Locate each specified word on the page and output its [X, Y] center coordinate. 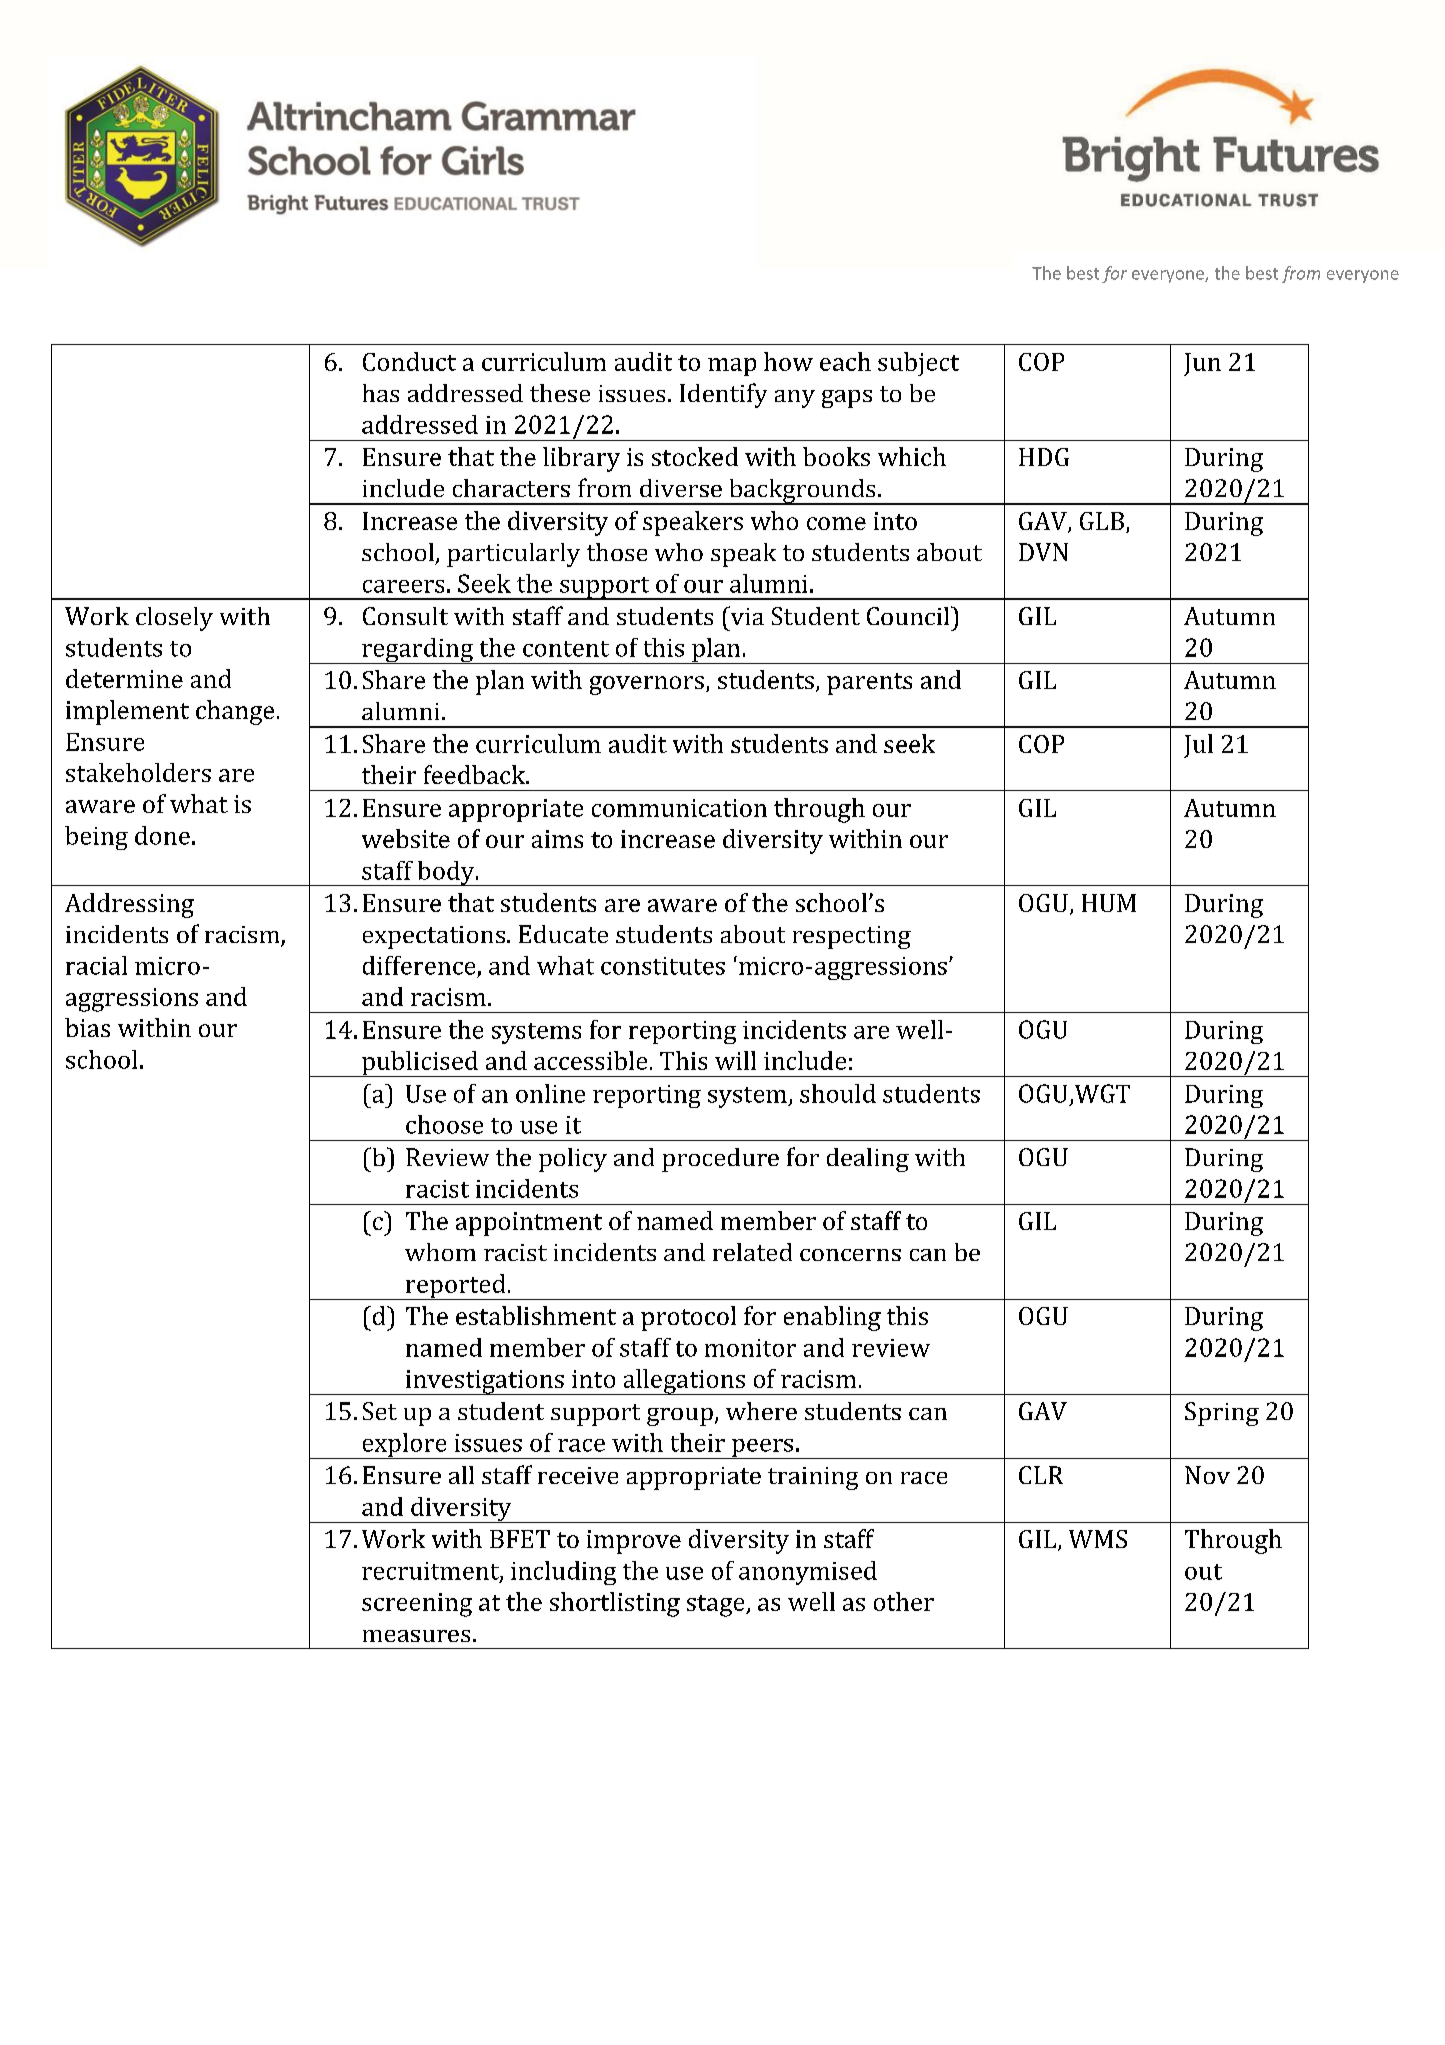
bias [87, 1027]
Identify [723, 395]
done [162, 835]
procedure [720, 1160]
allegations [684, 1382]
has [381, 393]
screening [417, 1605]
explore [404, 1446]
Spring [1222, 1414]
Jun [1202, 364]
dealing [868, 1160]
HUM [1109, 903]
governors [647, 685]
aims [557, 839]
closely [174, 619]
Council [909, 615]
